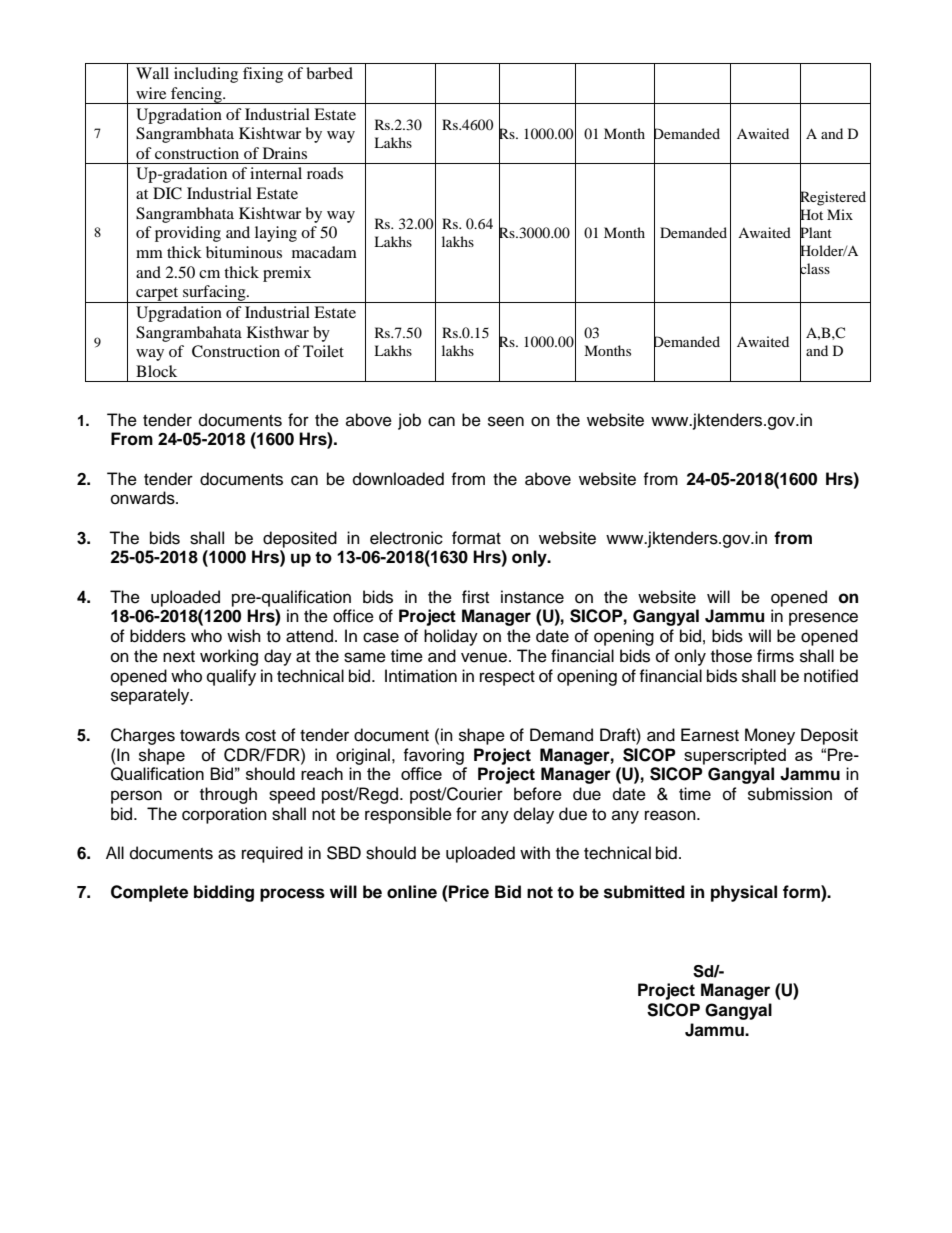  I want to click on those, so click(731, 656).
